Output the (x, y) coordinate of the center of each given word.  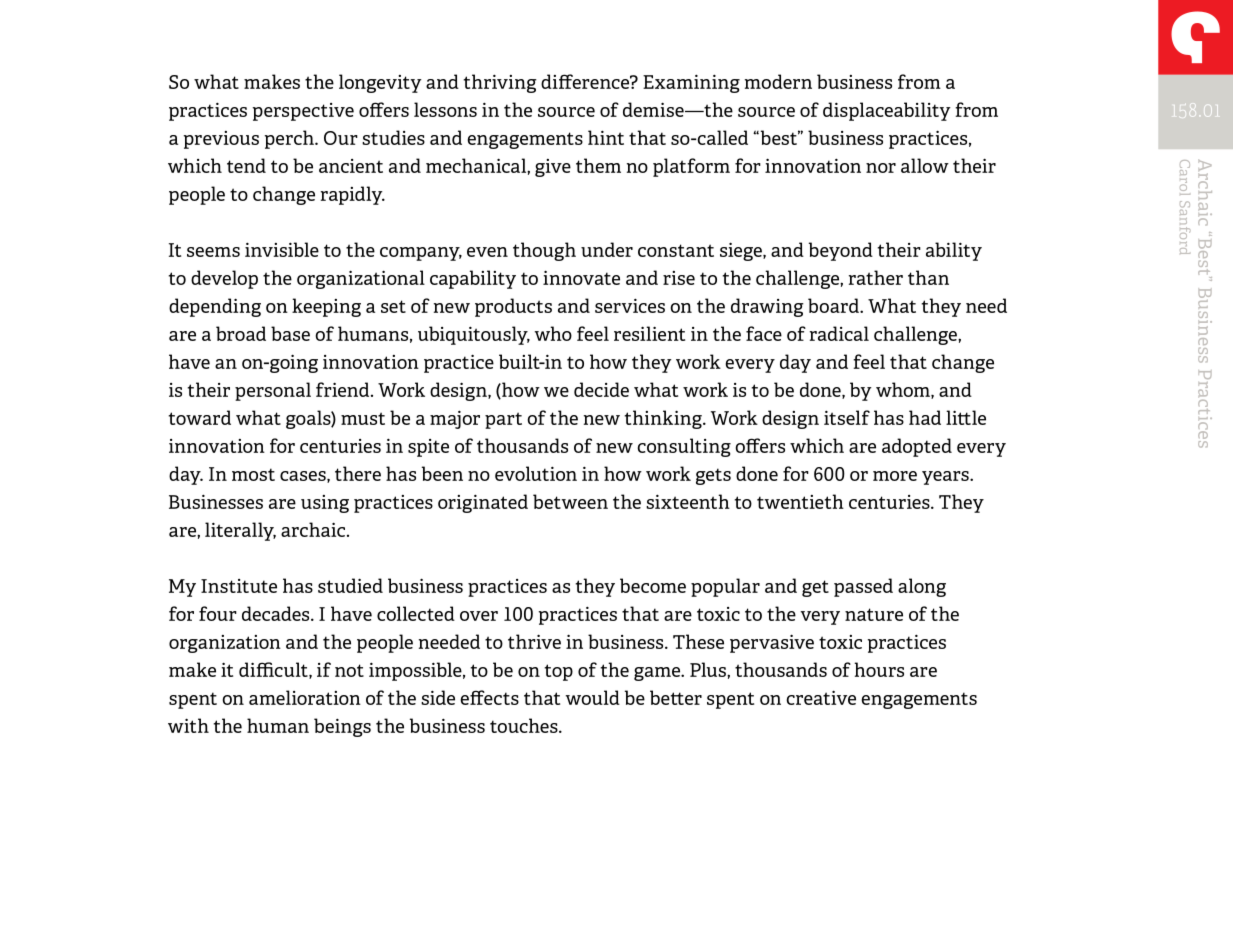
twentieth (800, 501)
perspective (303, 112)
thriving (500, 83)
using (325, 504)
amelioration (305, 697)
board (834, 305)
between (570, 501)
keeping (326, 307)
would (593, 697)
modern (778, 81)
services (630, 305)
